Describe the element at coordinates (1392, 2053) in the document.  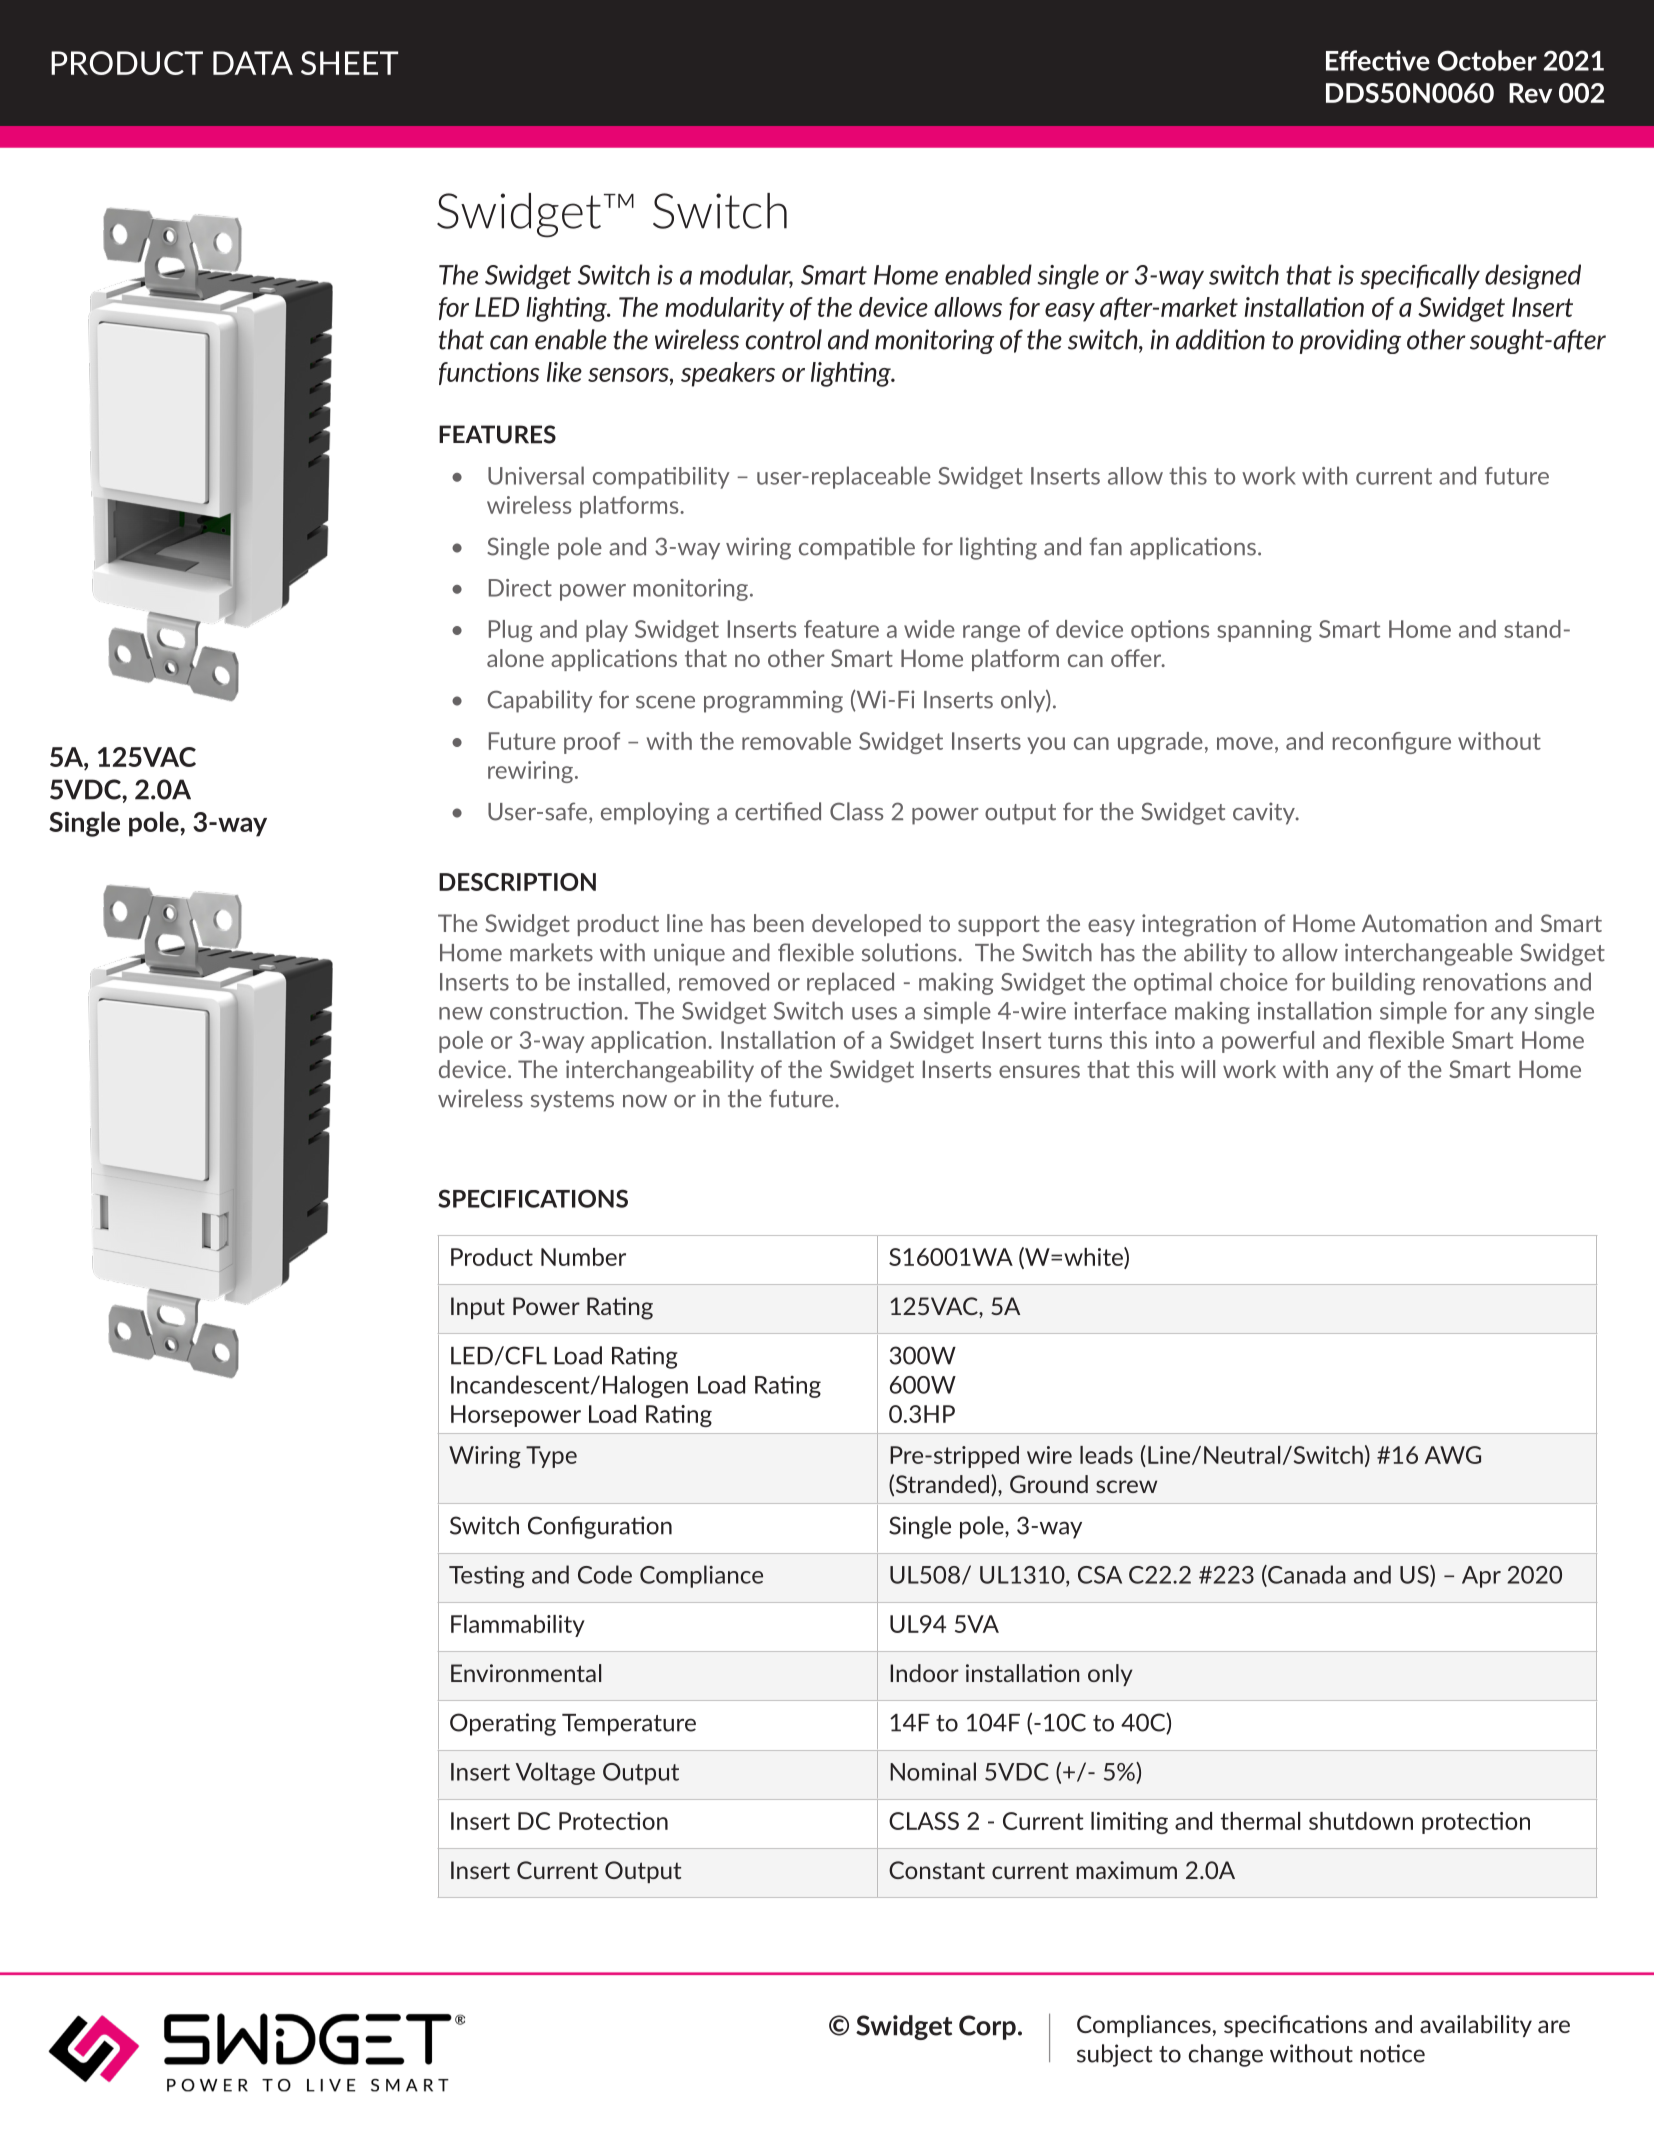
I see `notice` at that location.
